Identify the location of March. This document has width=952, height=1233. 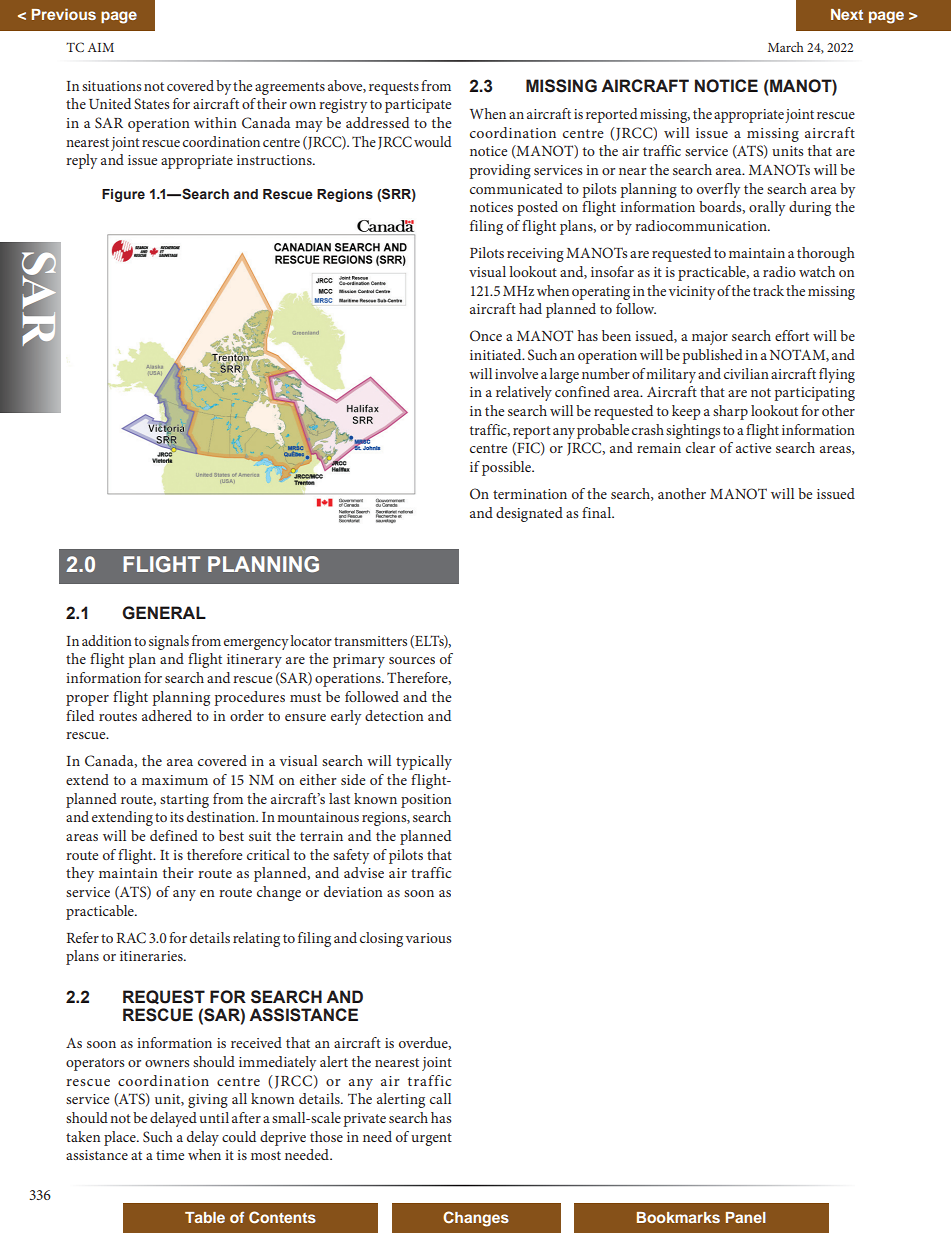
(786, 47).
